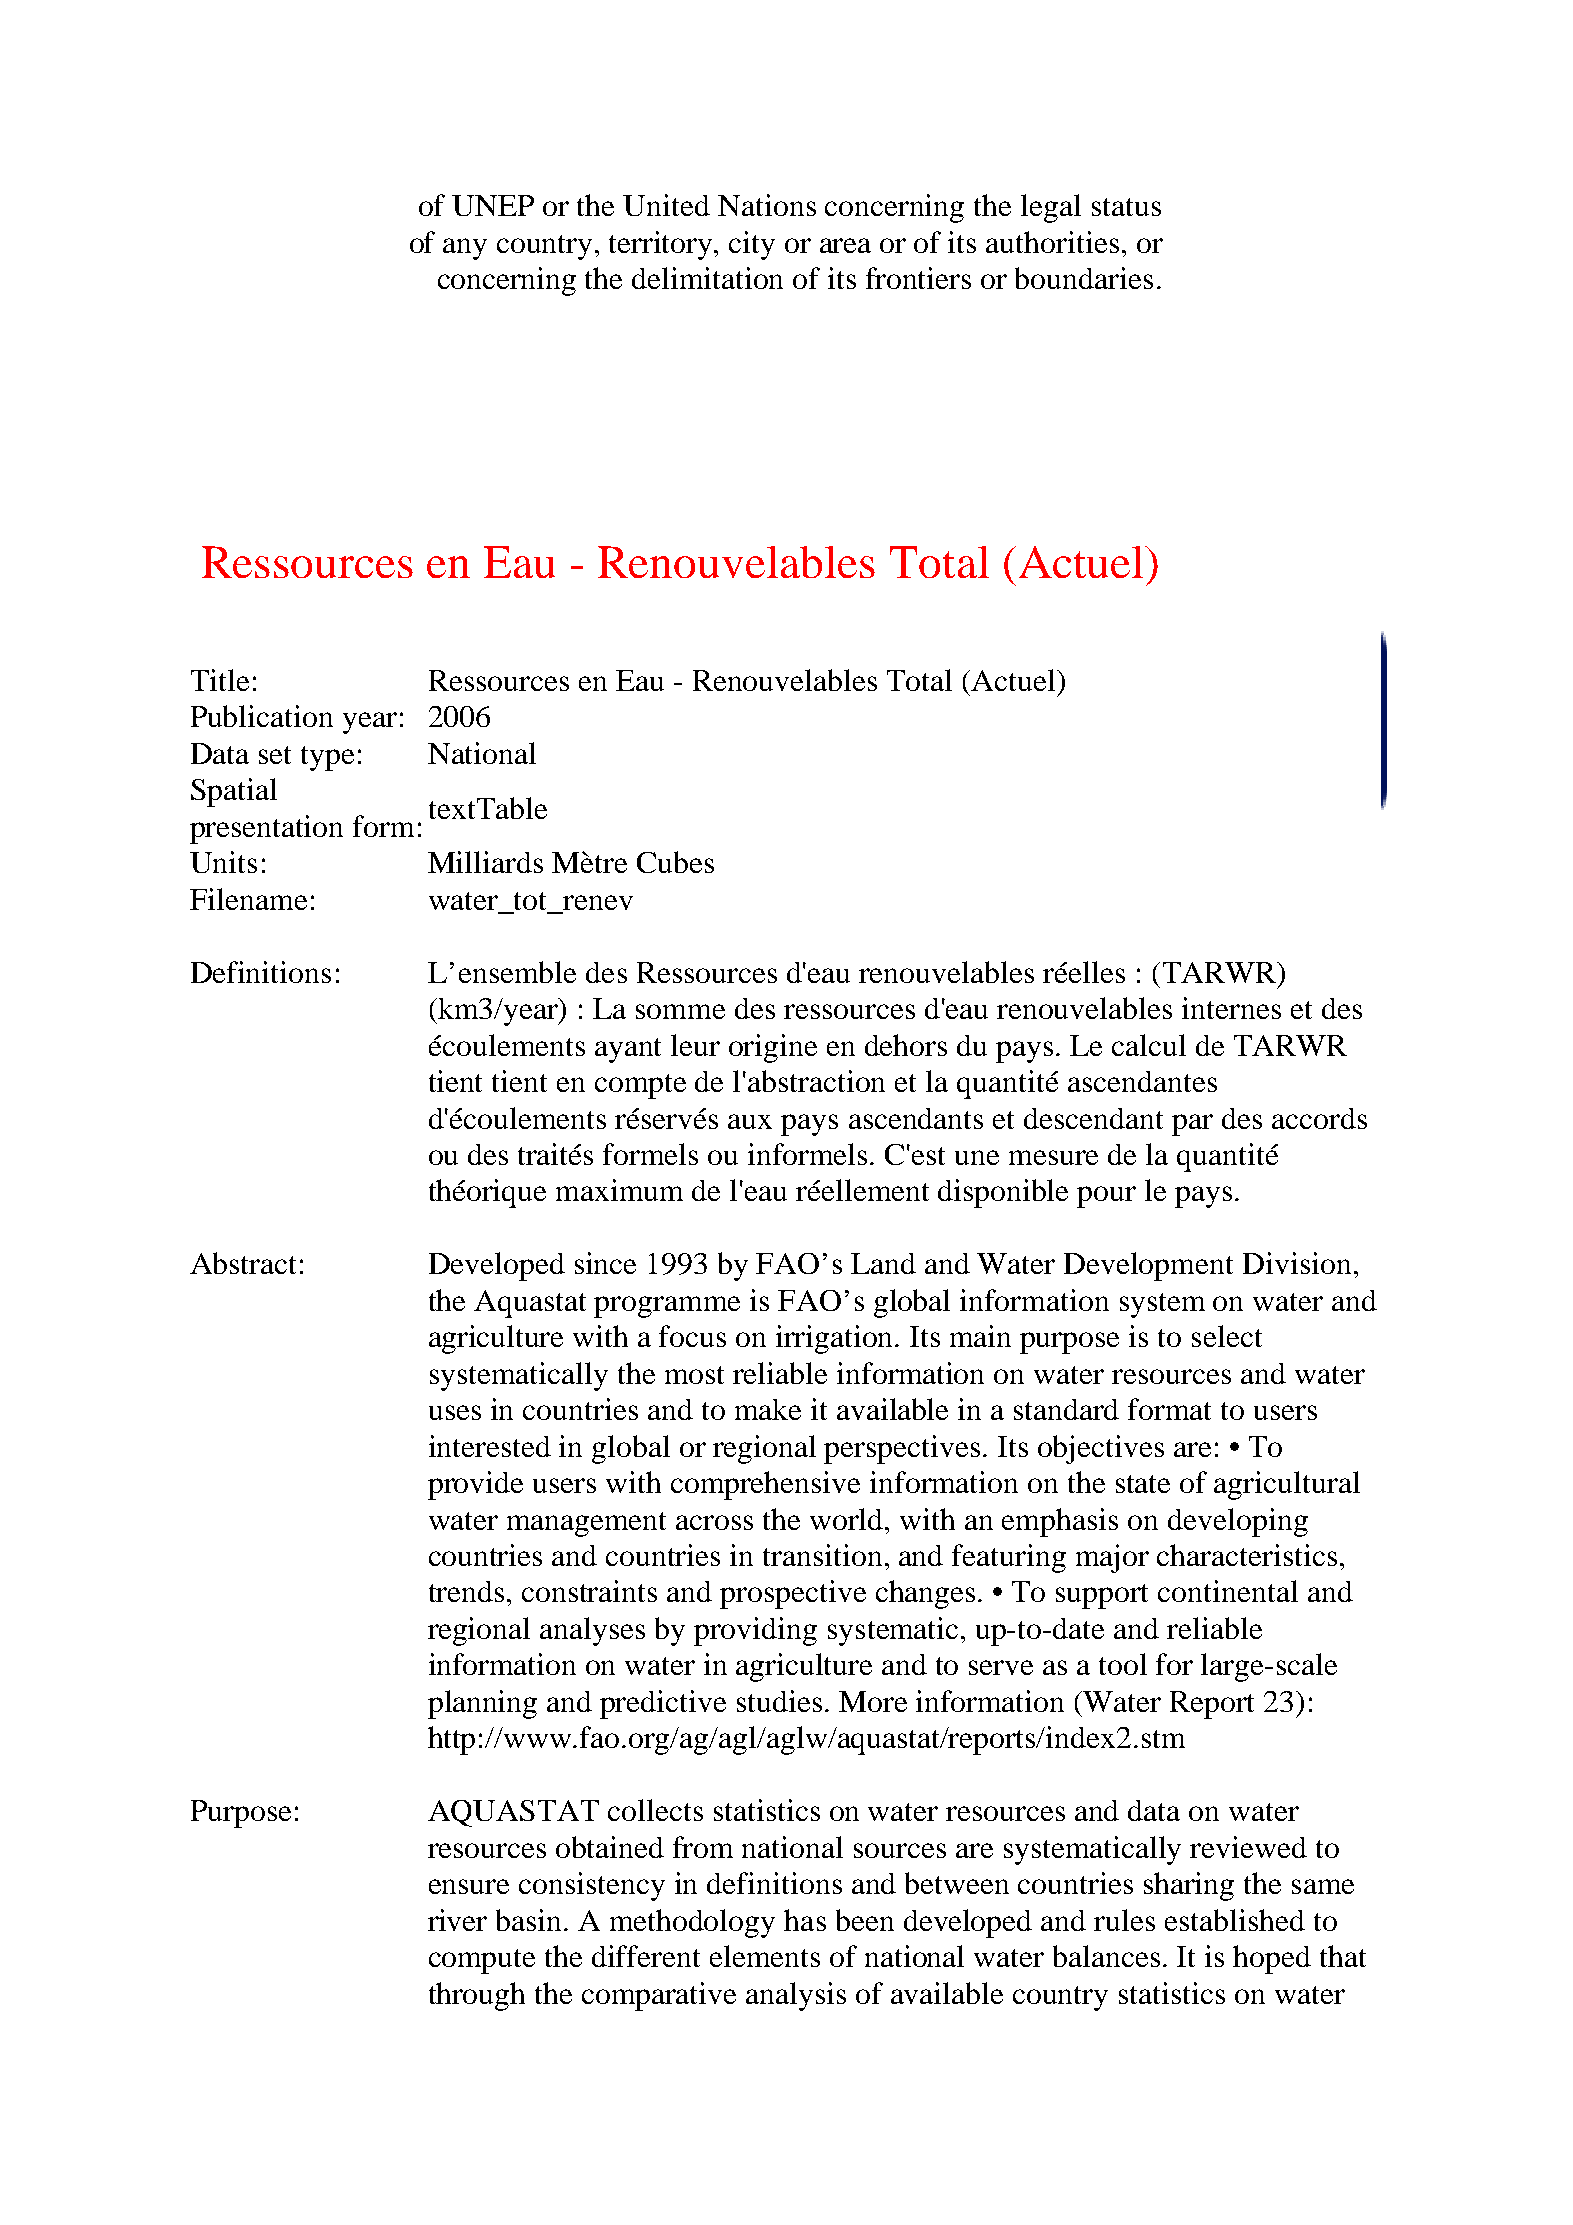 The image size is (1573, 2225). I want to click on select, so click(1227, 1336).
